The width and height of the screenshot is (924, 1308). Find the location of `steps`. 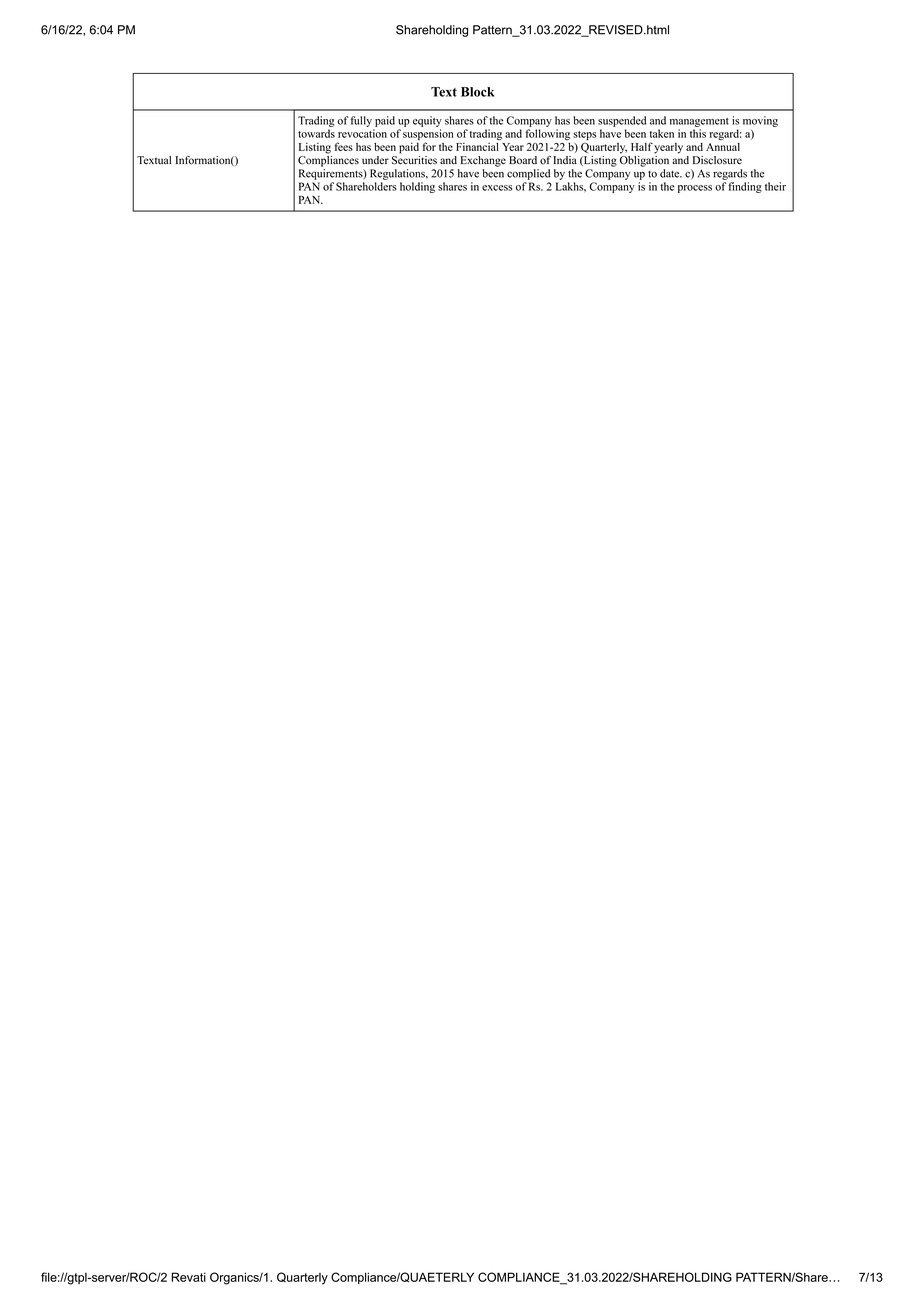

steps is located at coordinates (585, 135).
